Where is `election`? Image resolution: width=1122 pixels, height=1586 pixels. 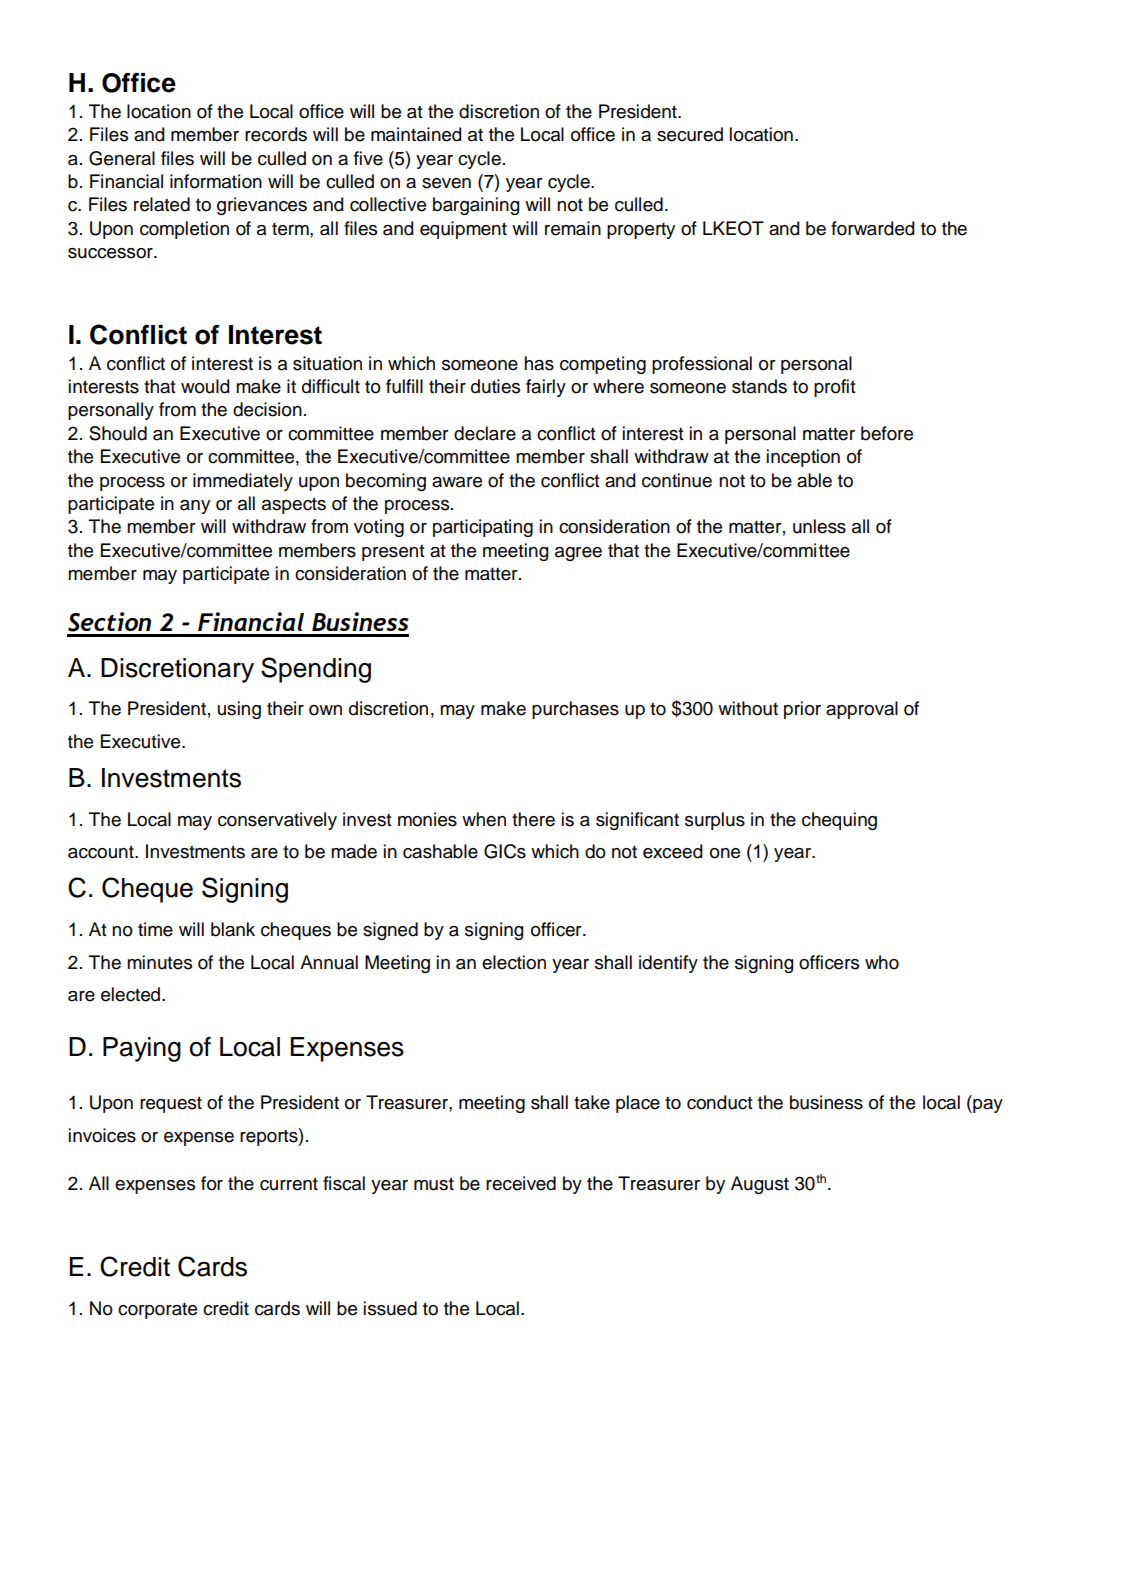 election is located at coordinates (514, 962).
